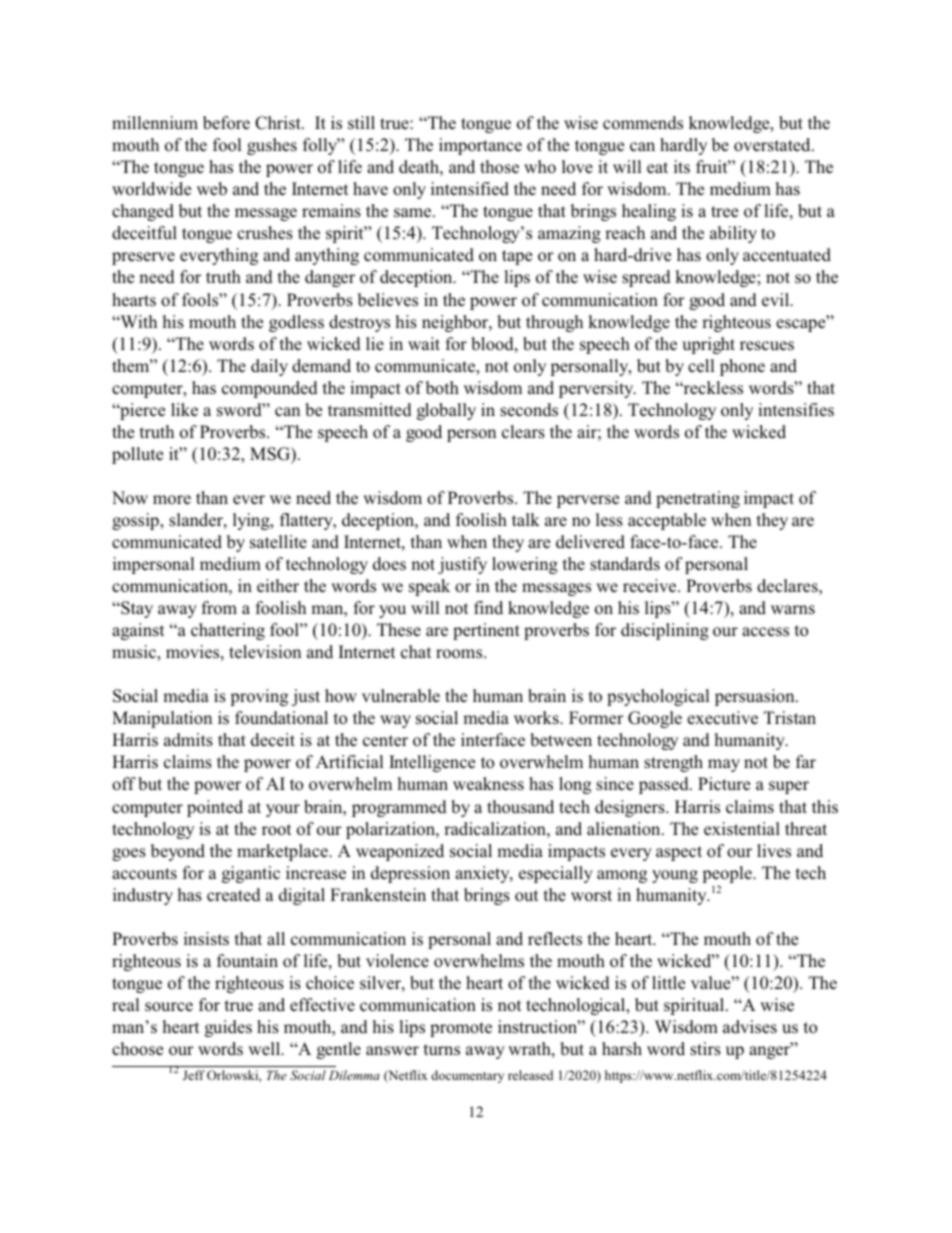 The height and width of the document is (1233, 952). What do you see at coordinates (228, 1028) in the document?
I see `guides` at bounding box center [228, 1028].
